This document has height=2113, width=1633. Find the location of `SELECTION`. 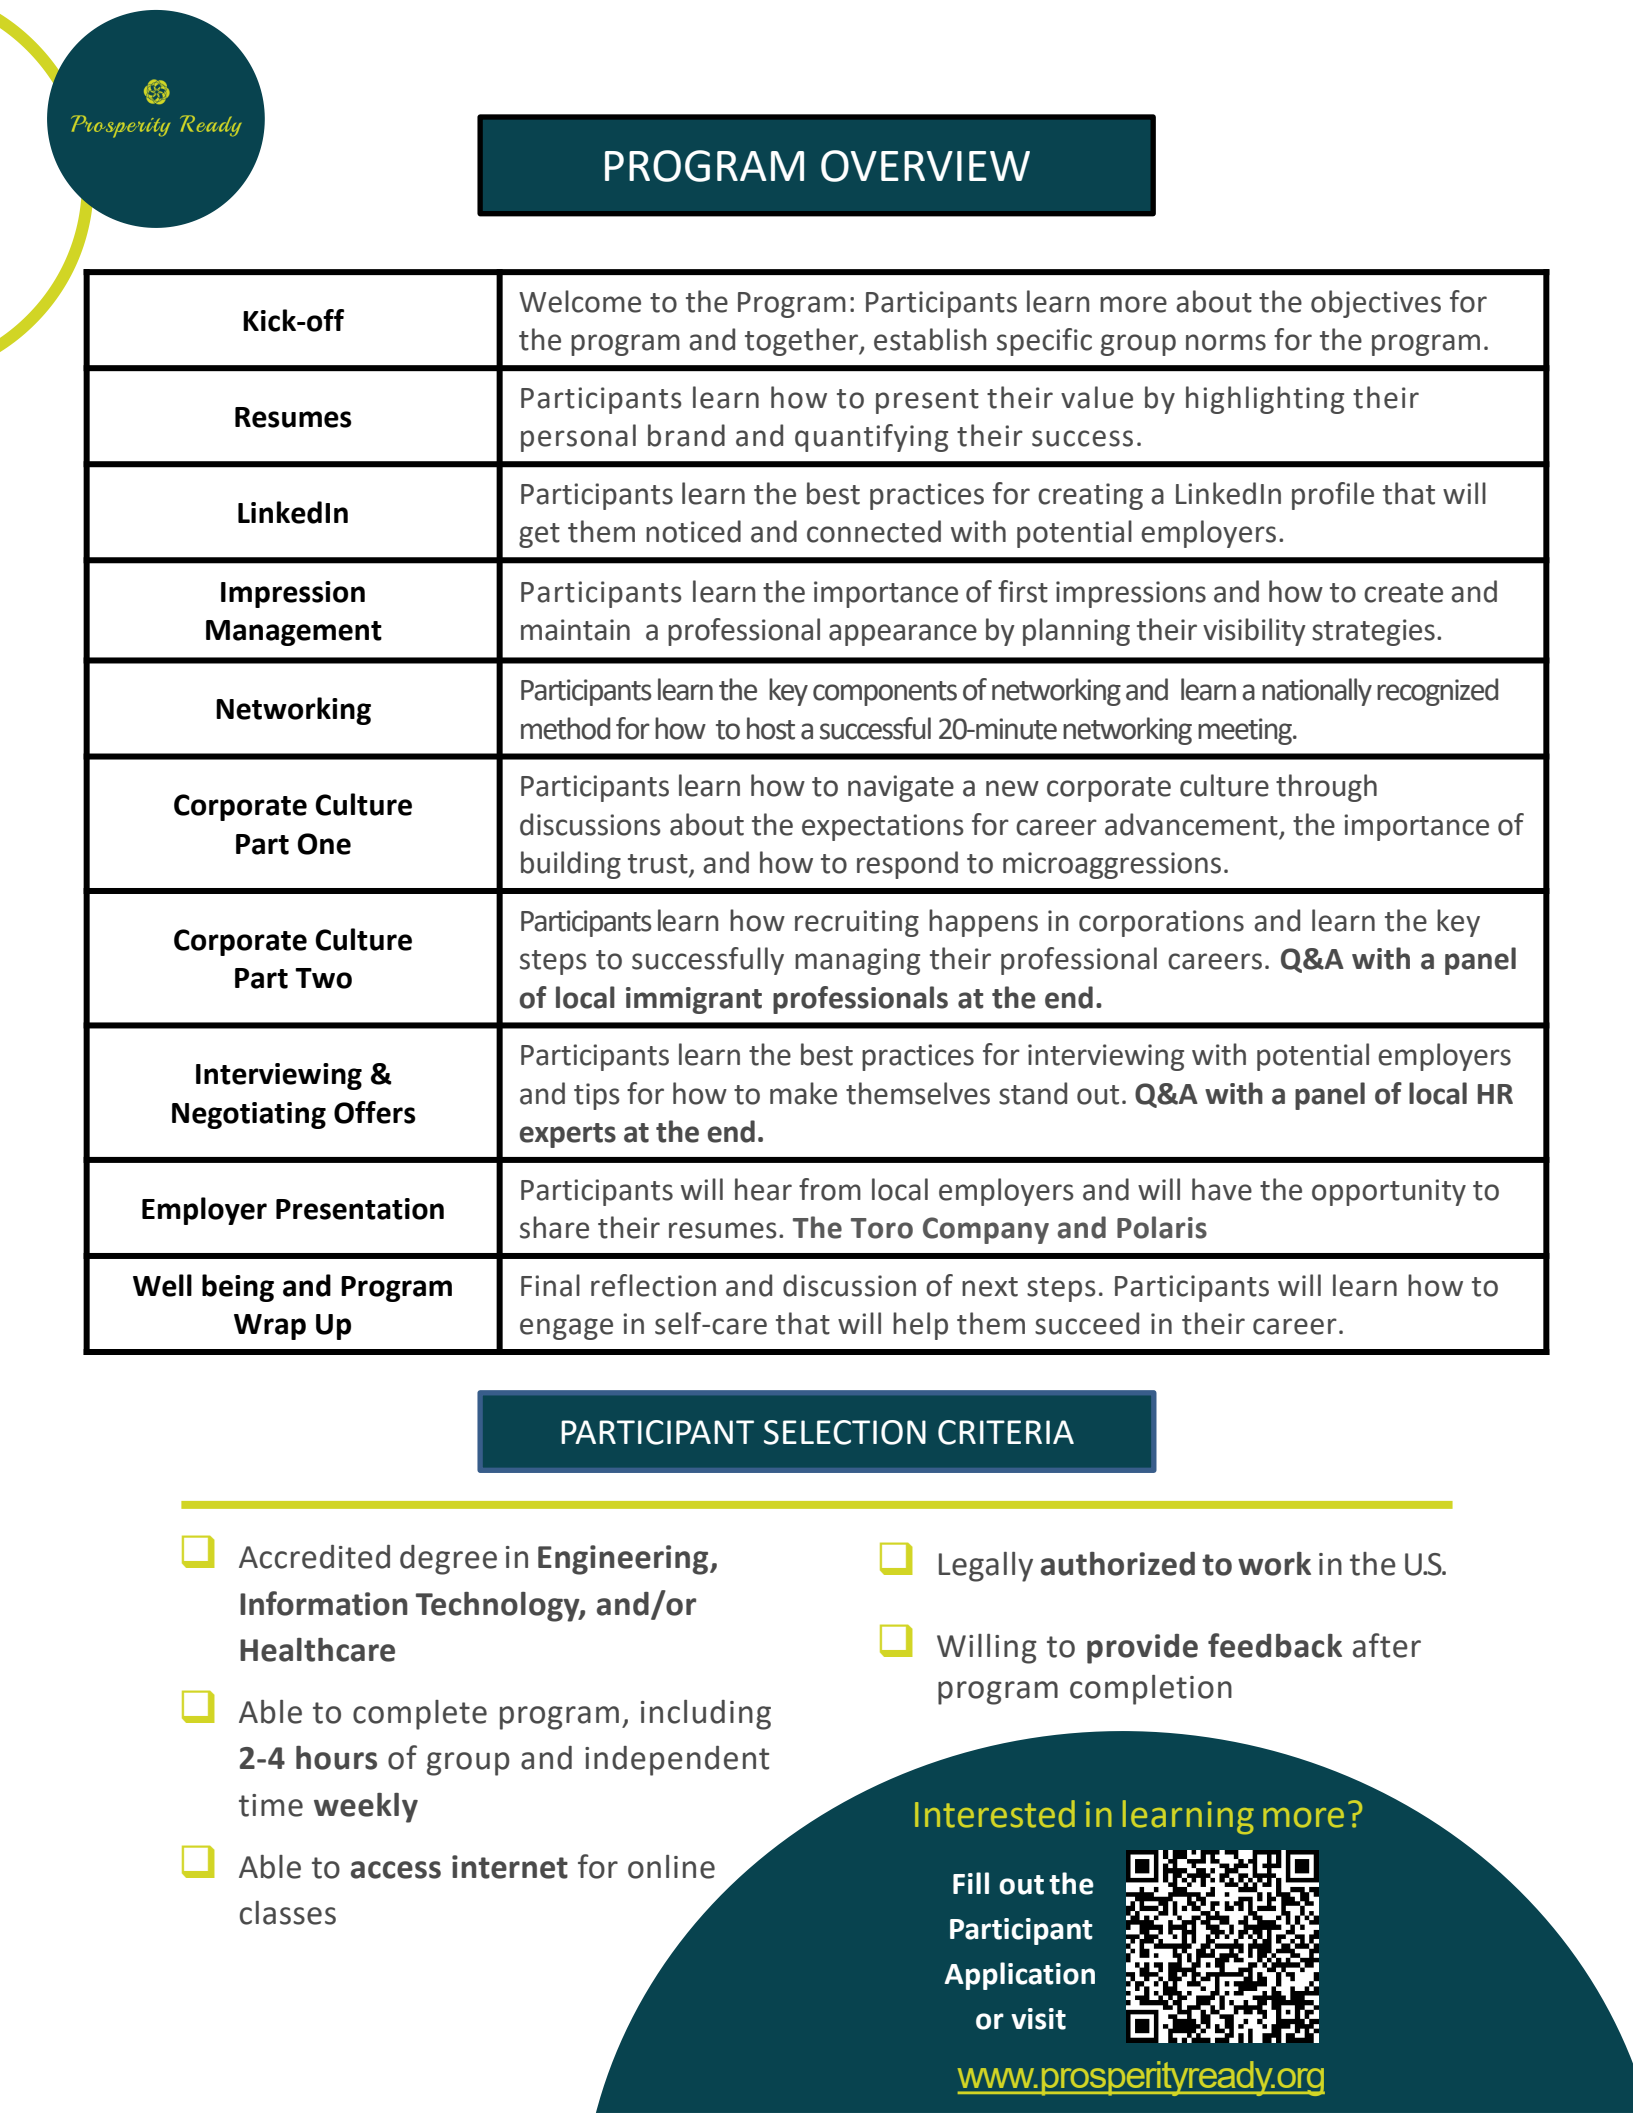

SELECTION is located at coordinates (845, 1432).
